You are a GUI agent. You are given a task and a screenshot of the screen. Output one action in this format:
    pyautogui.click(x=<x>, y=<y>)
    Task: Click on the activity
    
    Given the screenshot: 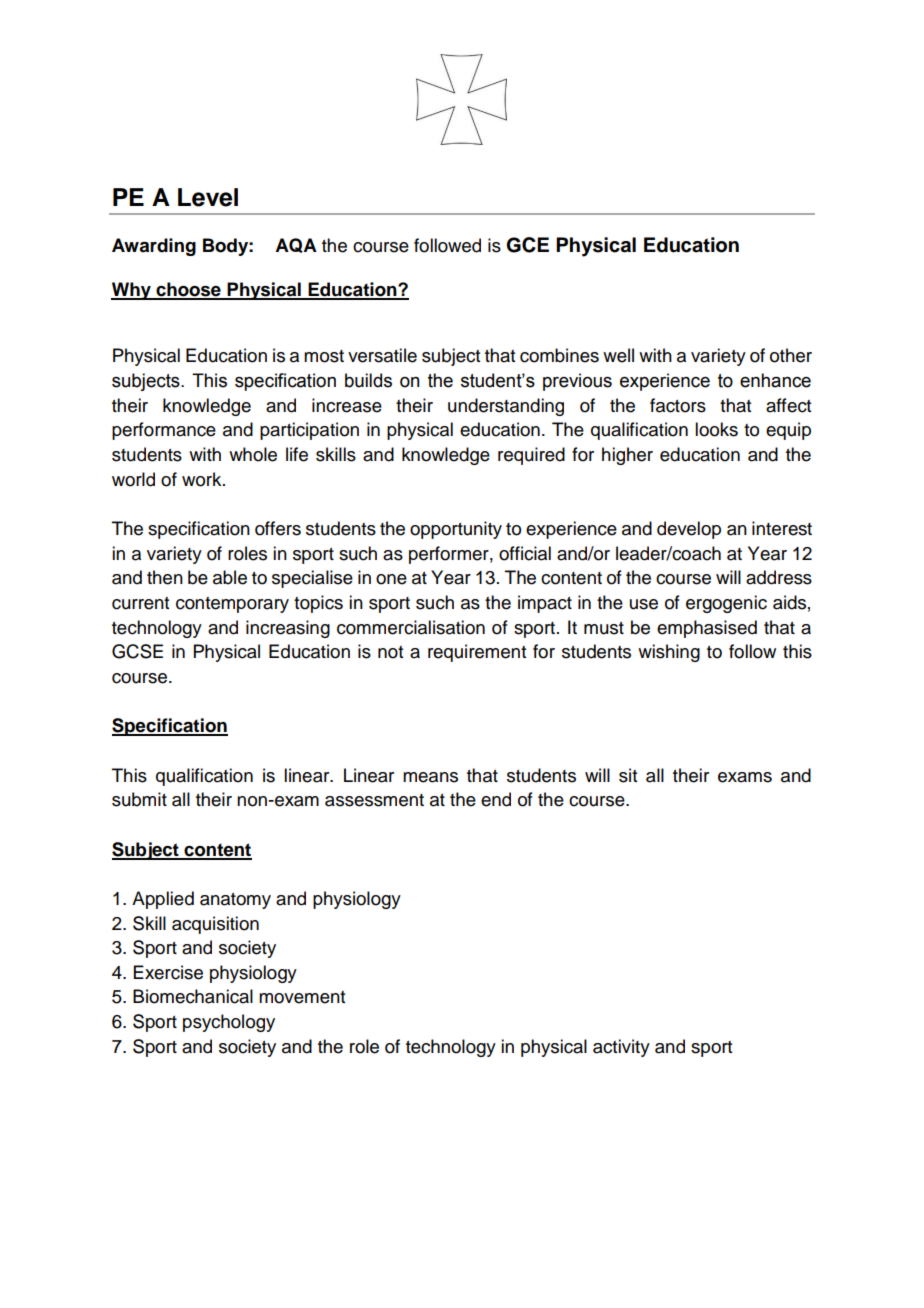 What is the action you would take?
    pyautogui.click(x=621, y=1048)
